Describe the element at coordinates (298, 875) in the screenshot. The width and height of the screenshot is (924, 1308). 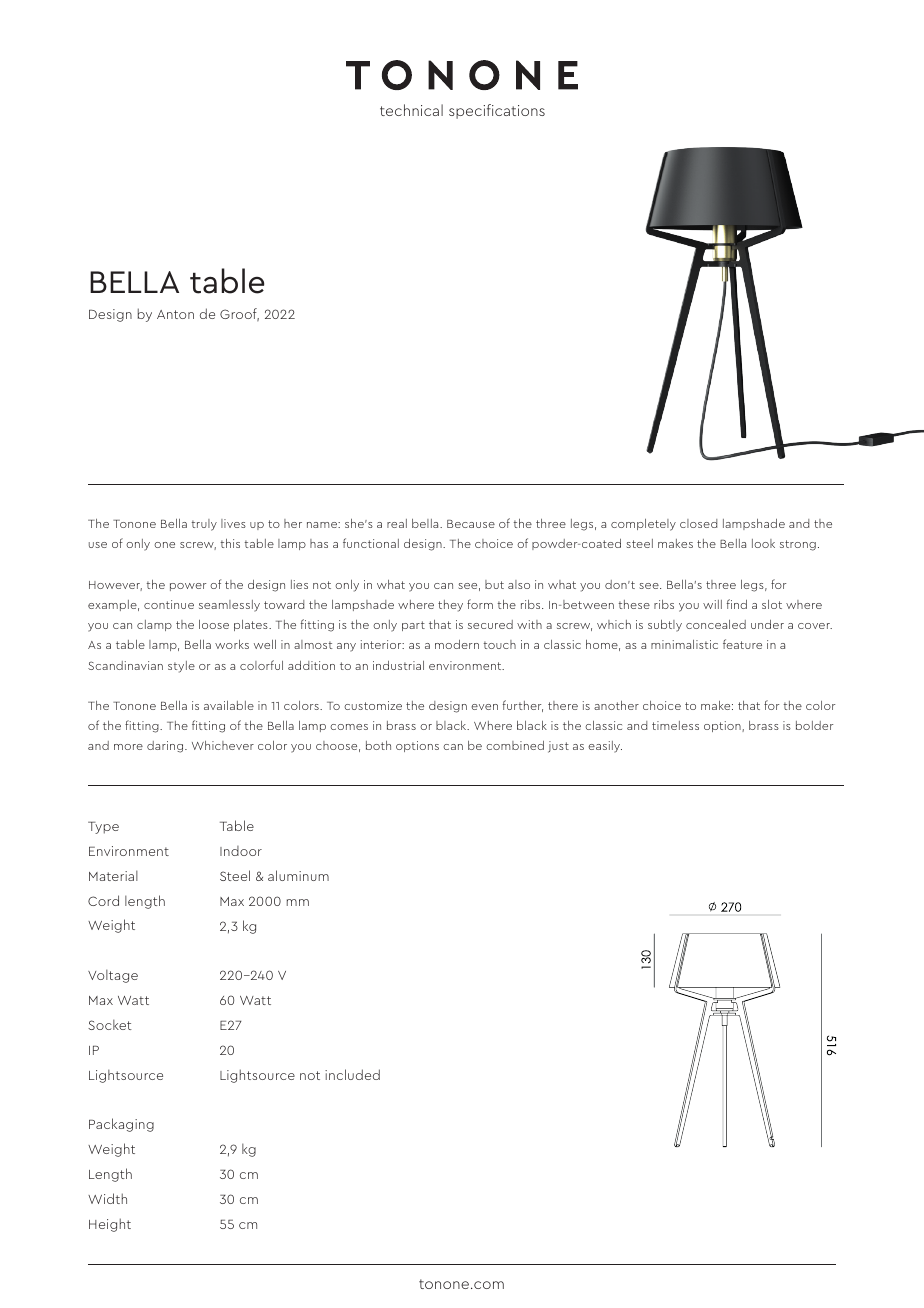
I see `aluminum` at that location.
